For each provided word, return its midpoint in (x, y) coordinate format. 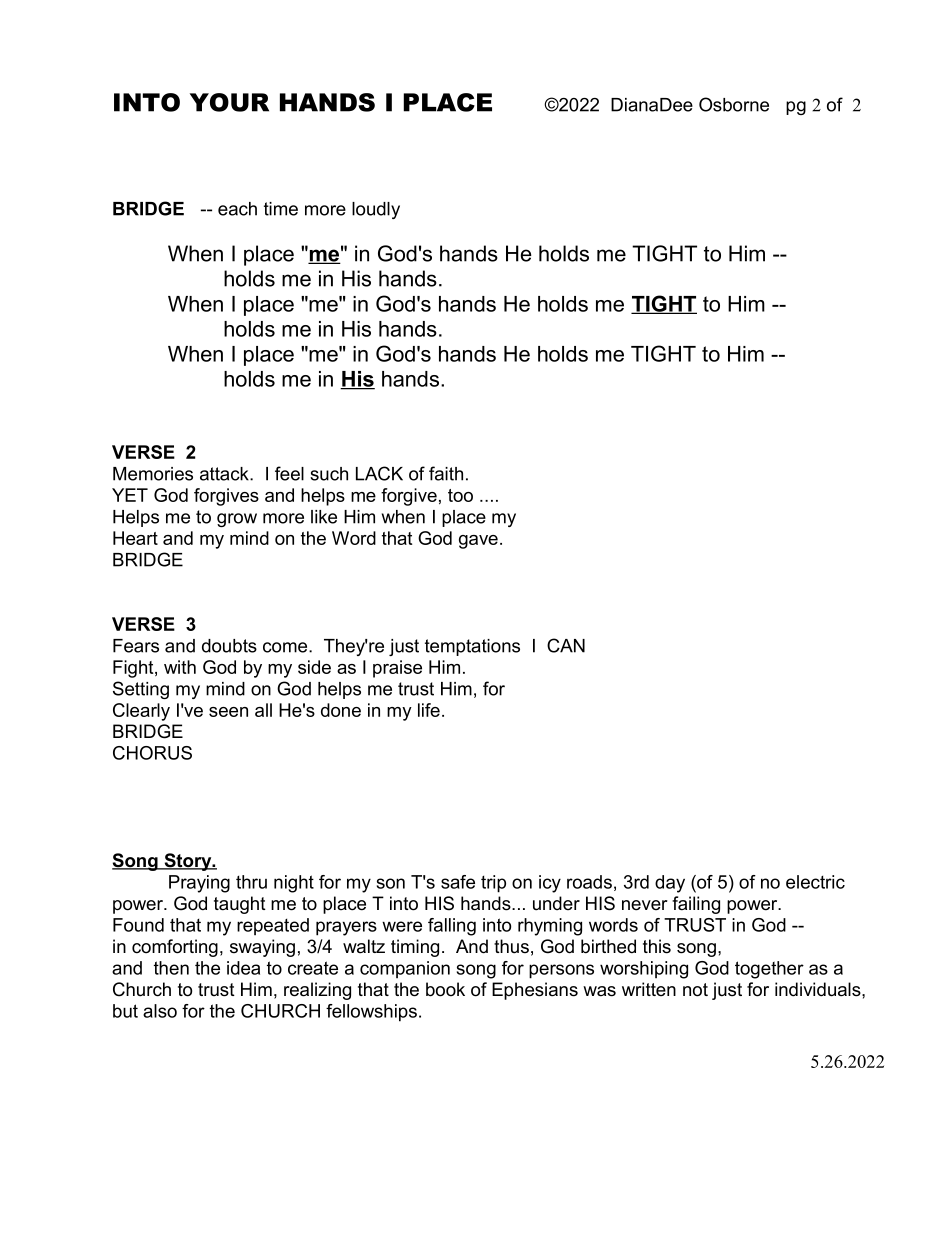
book (445, 989)
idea (243, 968)
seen (228, 712)
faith (446, 473)
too (460, 495)
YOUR (229, 102)
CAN (566, 645)
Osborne (734, 104)
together (769, 970)
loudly (376, 210)
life (429, 710)
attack (225, 474)
